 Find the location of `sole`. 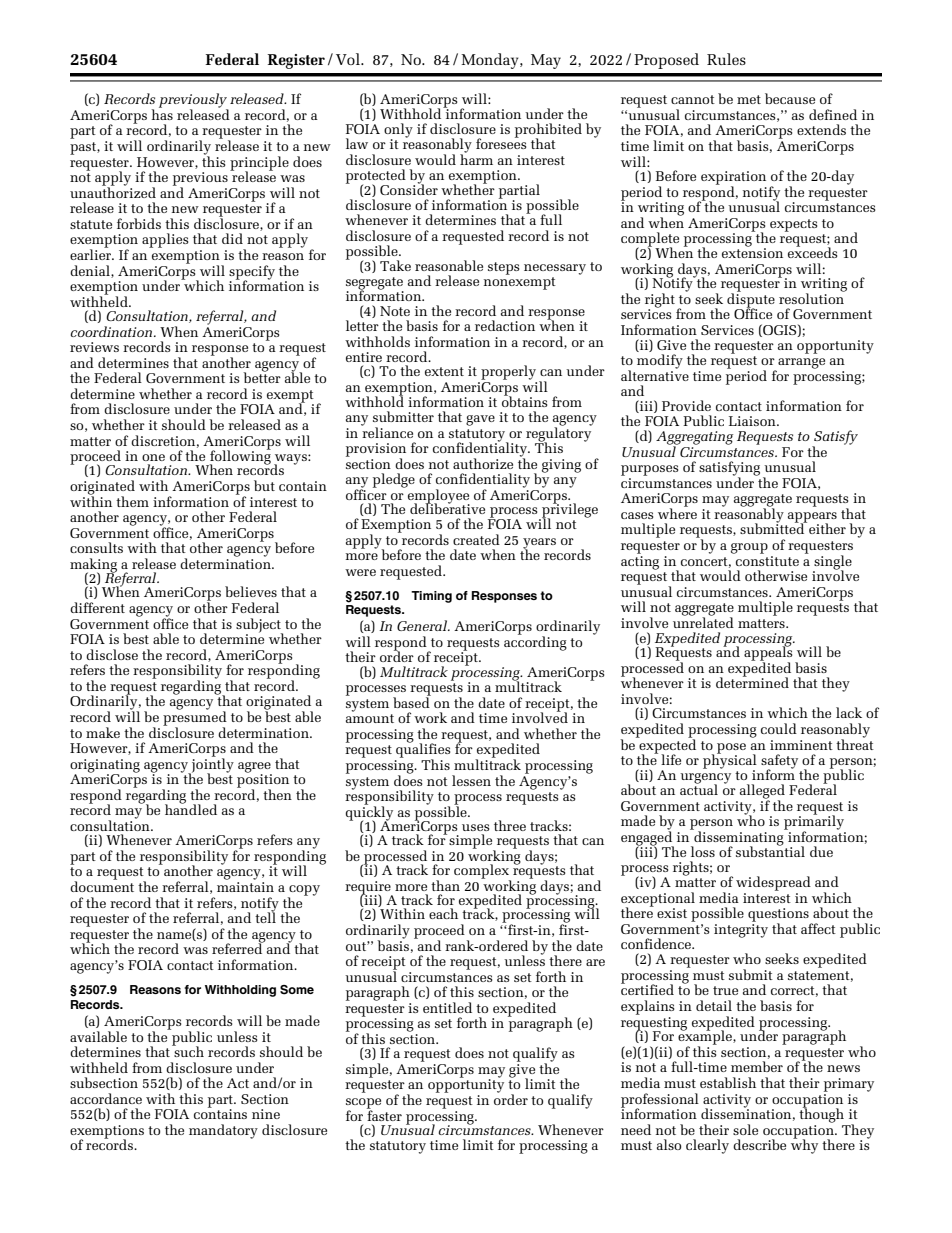

sole is located at coordinates (745, 1129).
